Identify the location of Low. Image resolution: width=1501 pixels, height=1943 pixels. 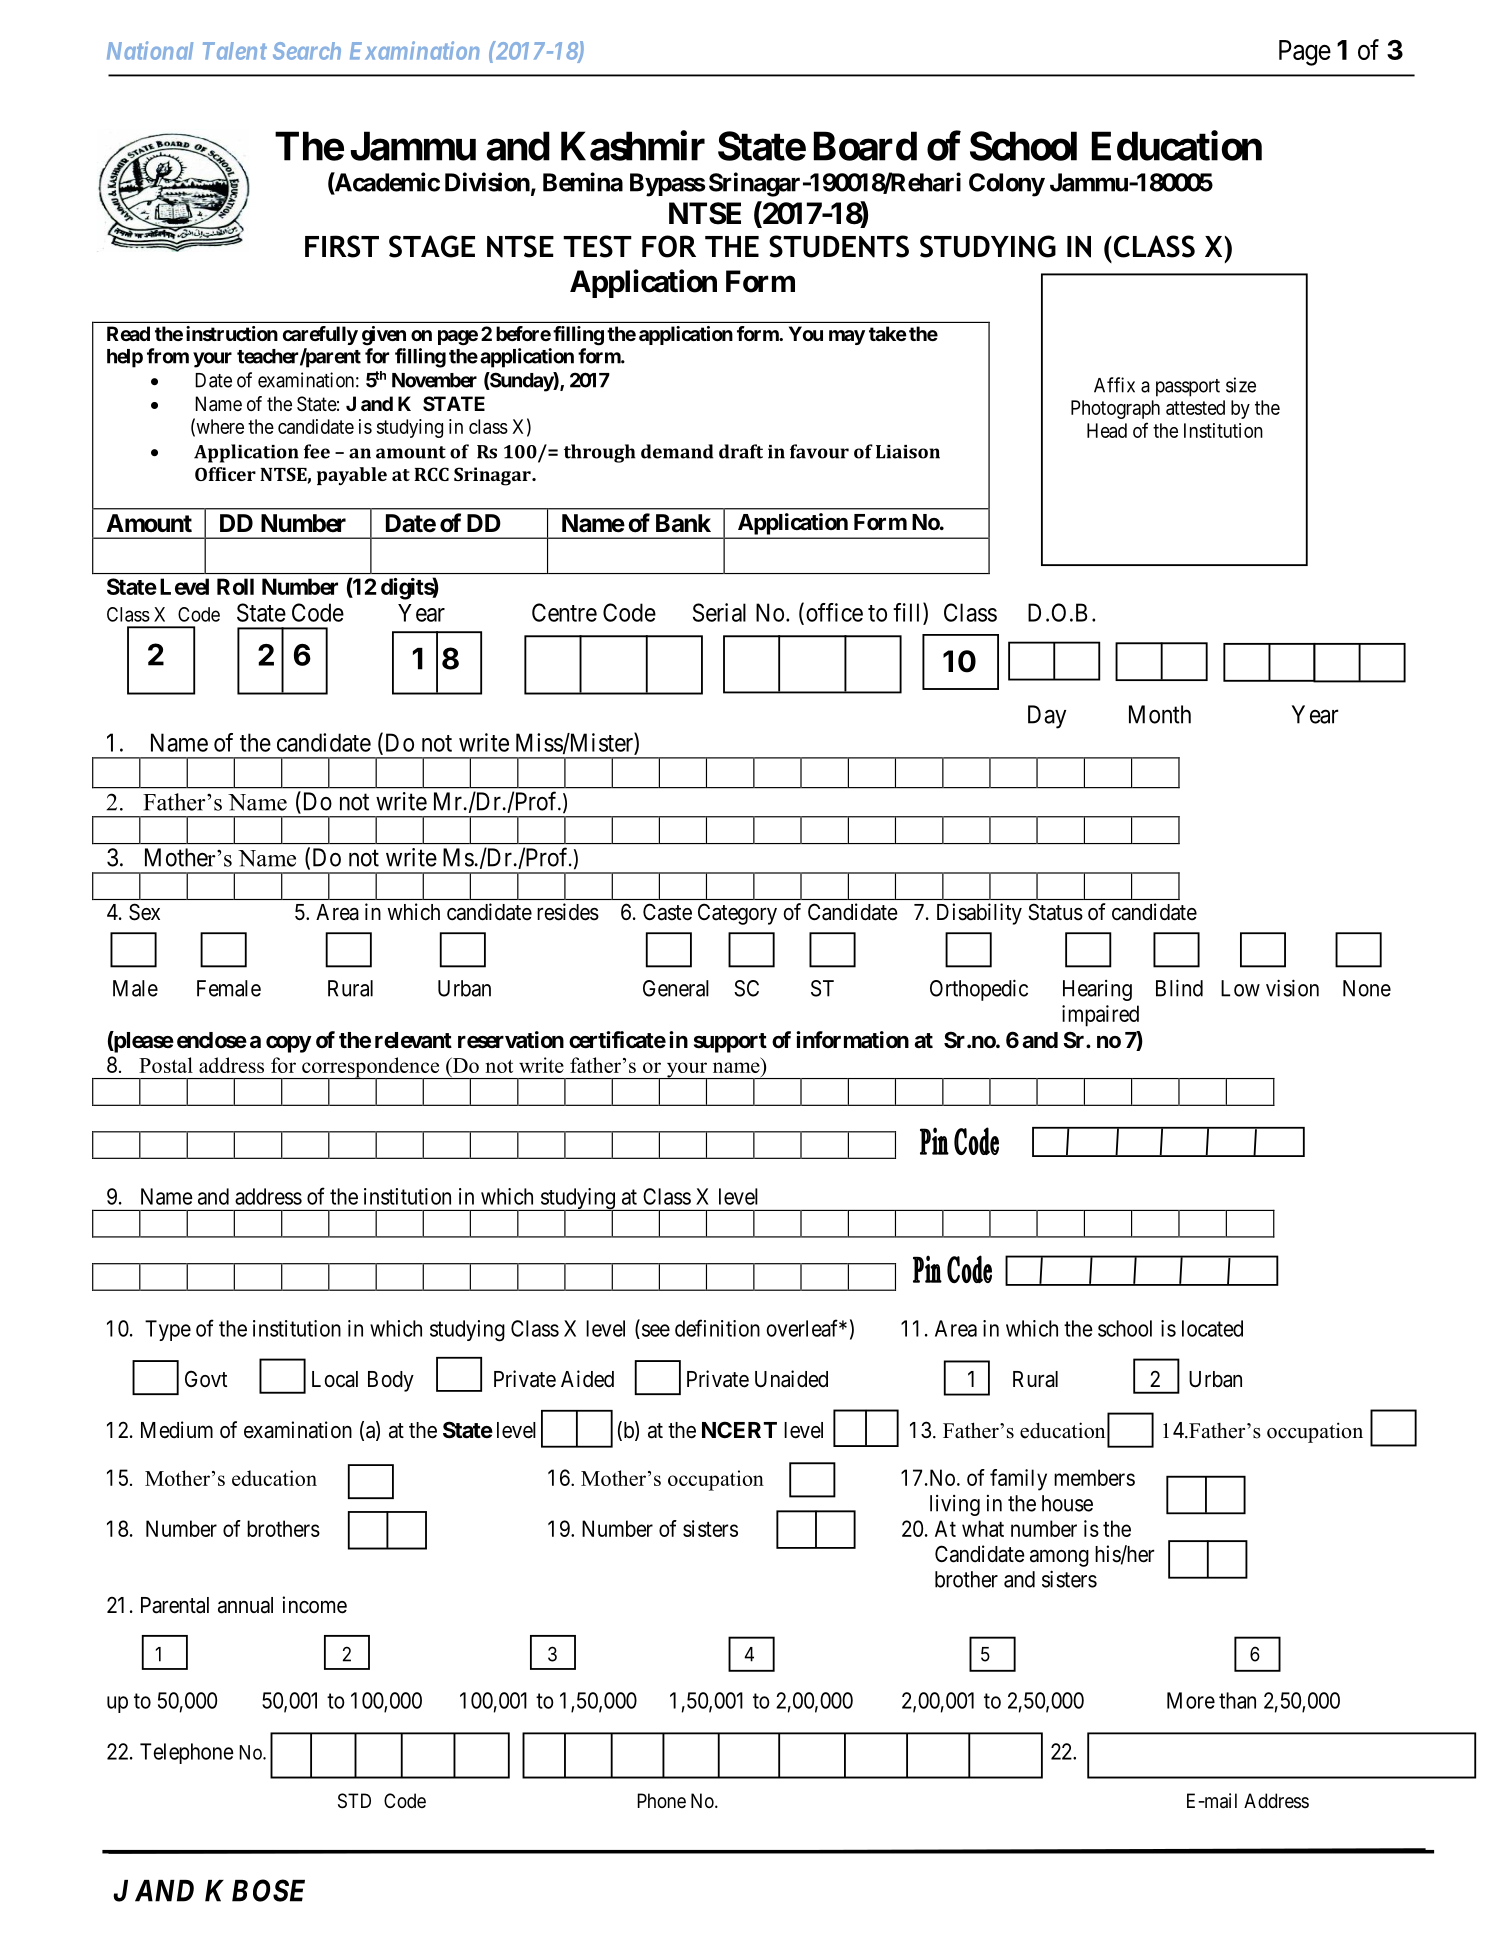
(1240, 988).
